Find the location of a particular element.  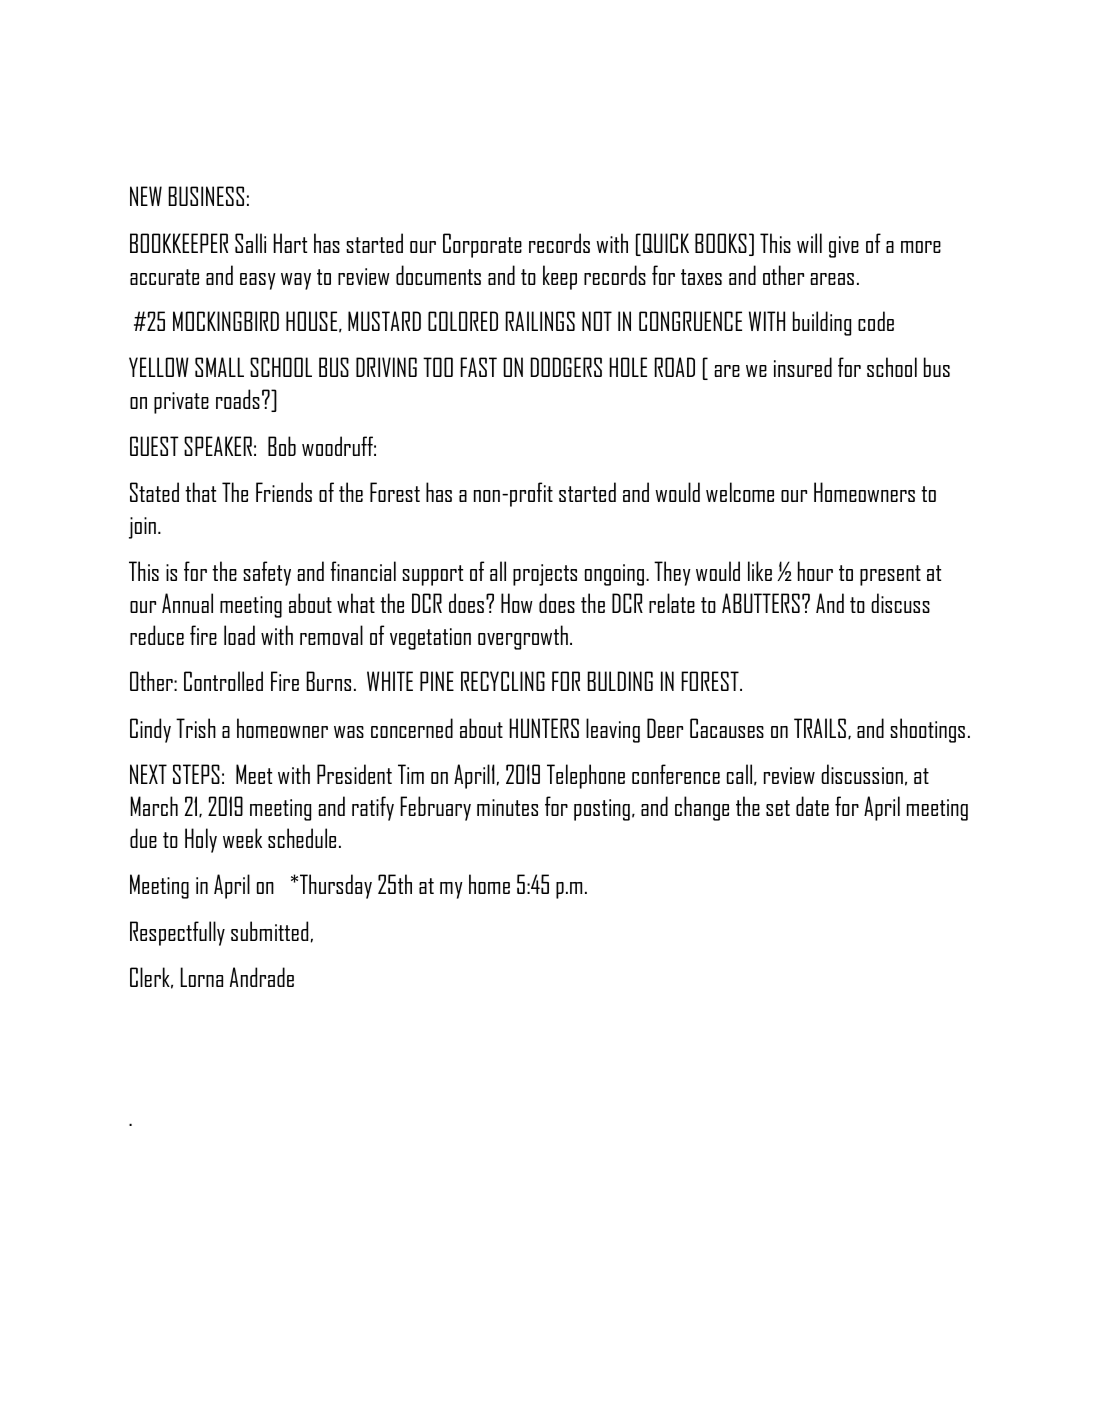

safety is located at coordinates (267, 573).
